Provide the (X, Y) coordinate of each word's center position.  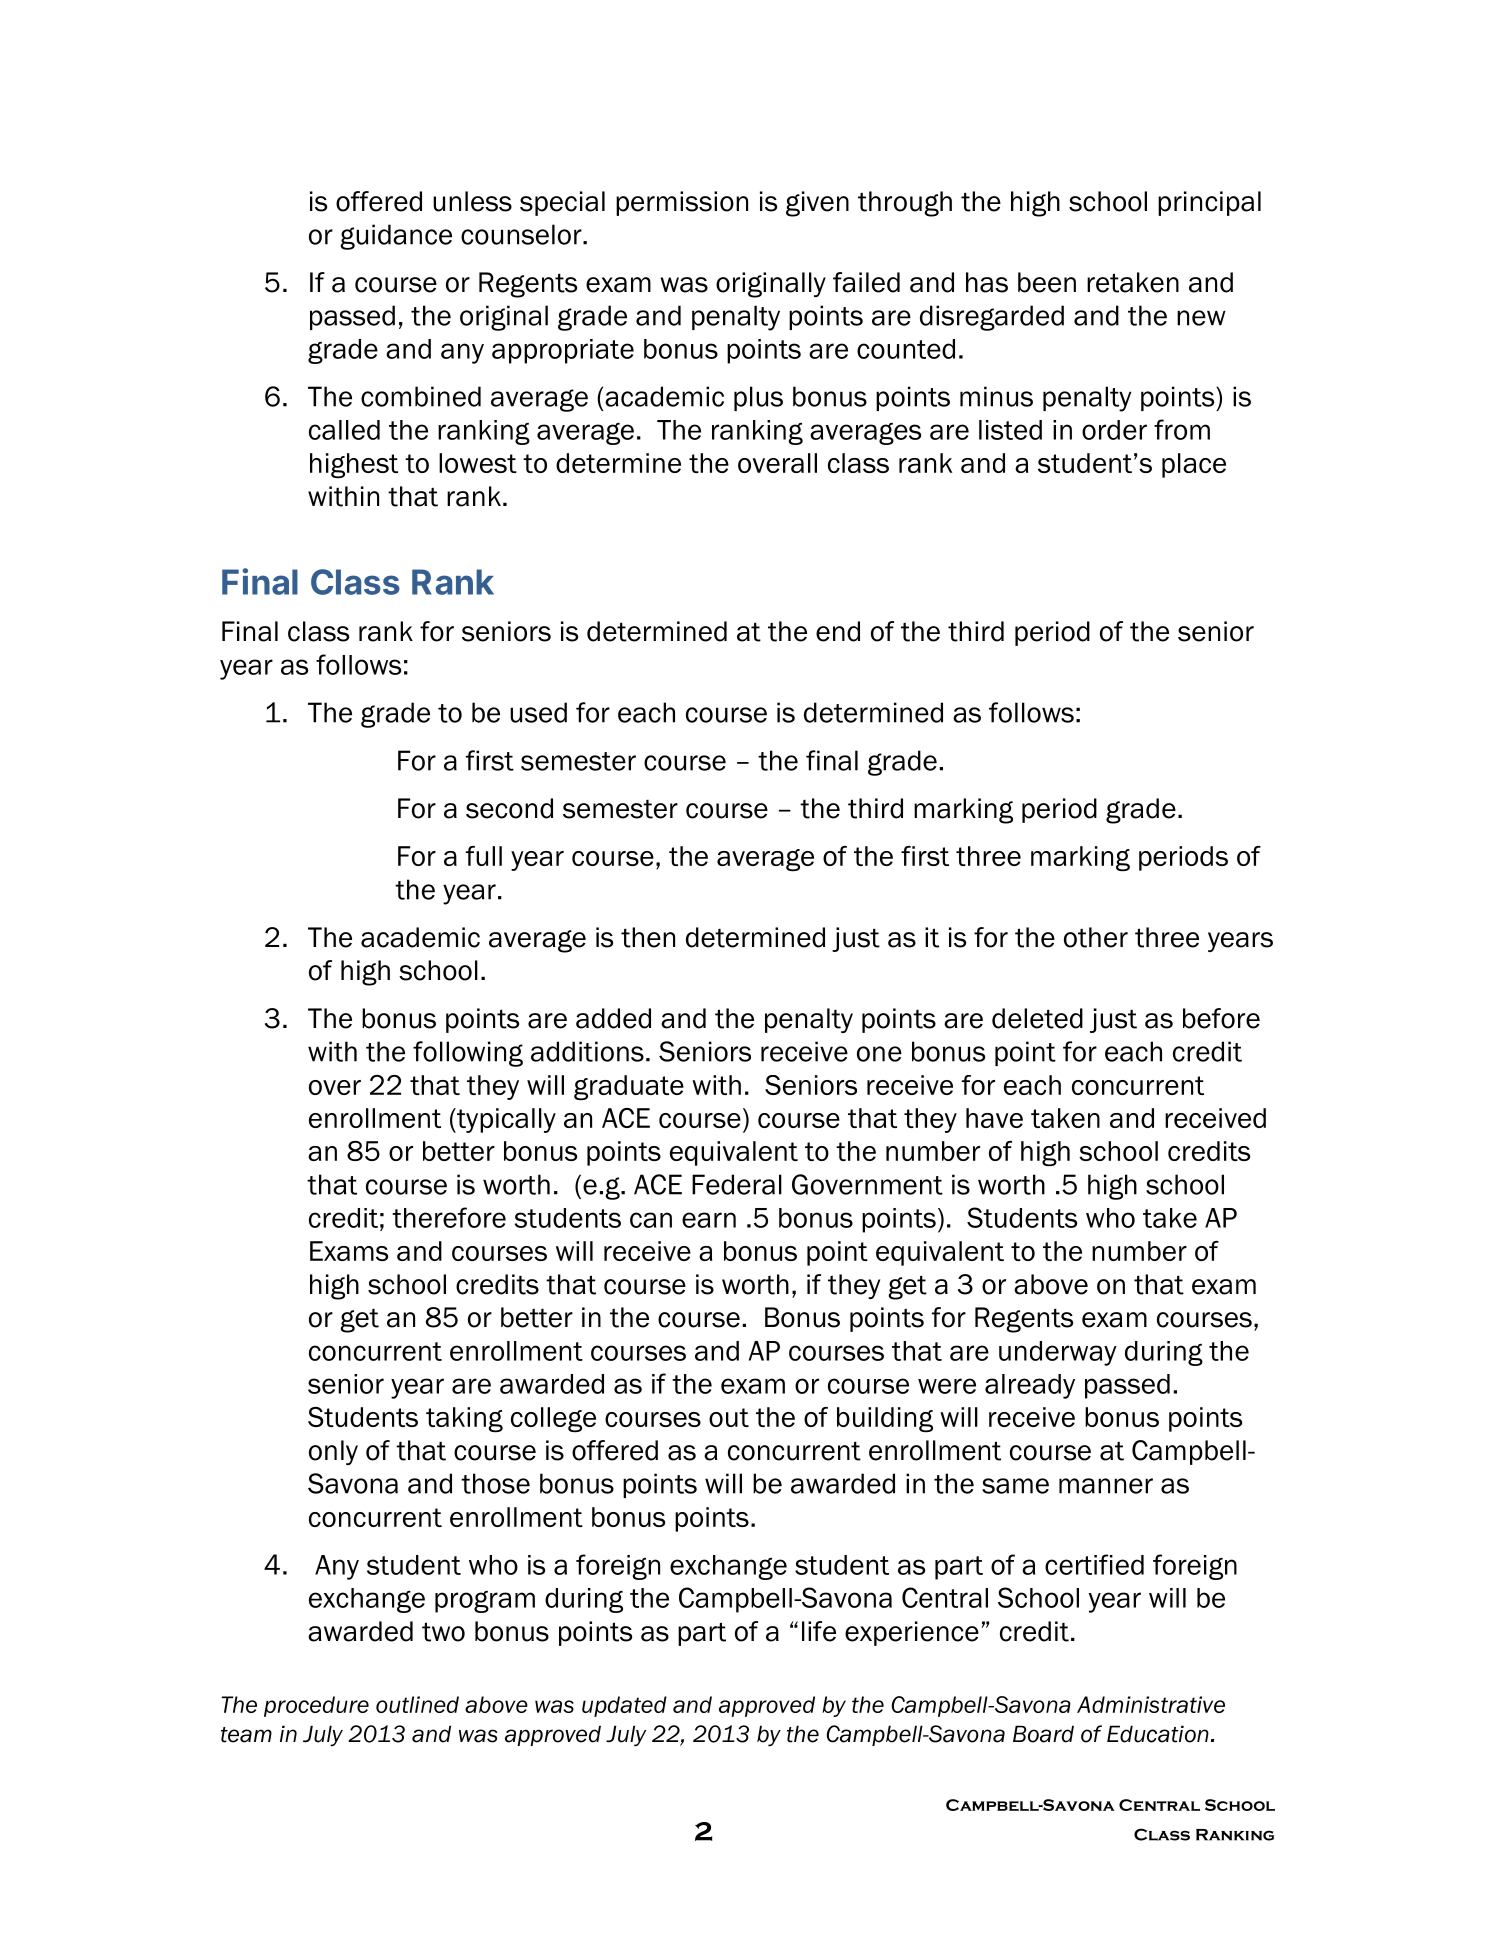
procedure (316, 1706)
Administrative (1151, 1704)
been (1047, 282)
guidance (396, 237)
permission (682, 203)
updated (624, 1706)
